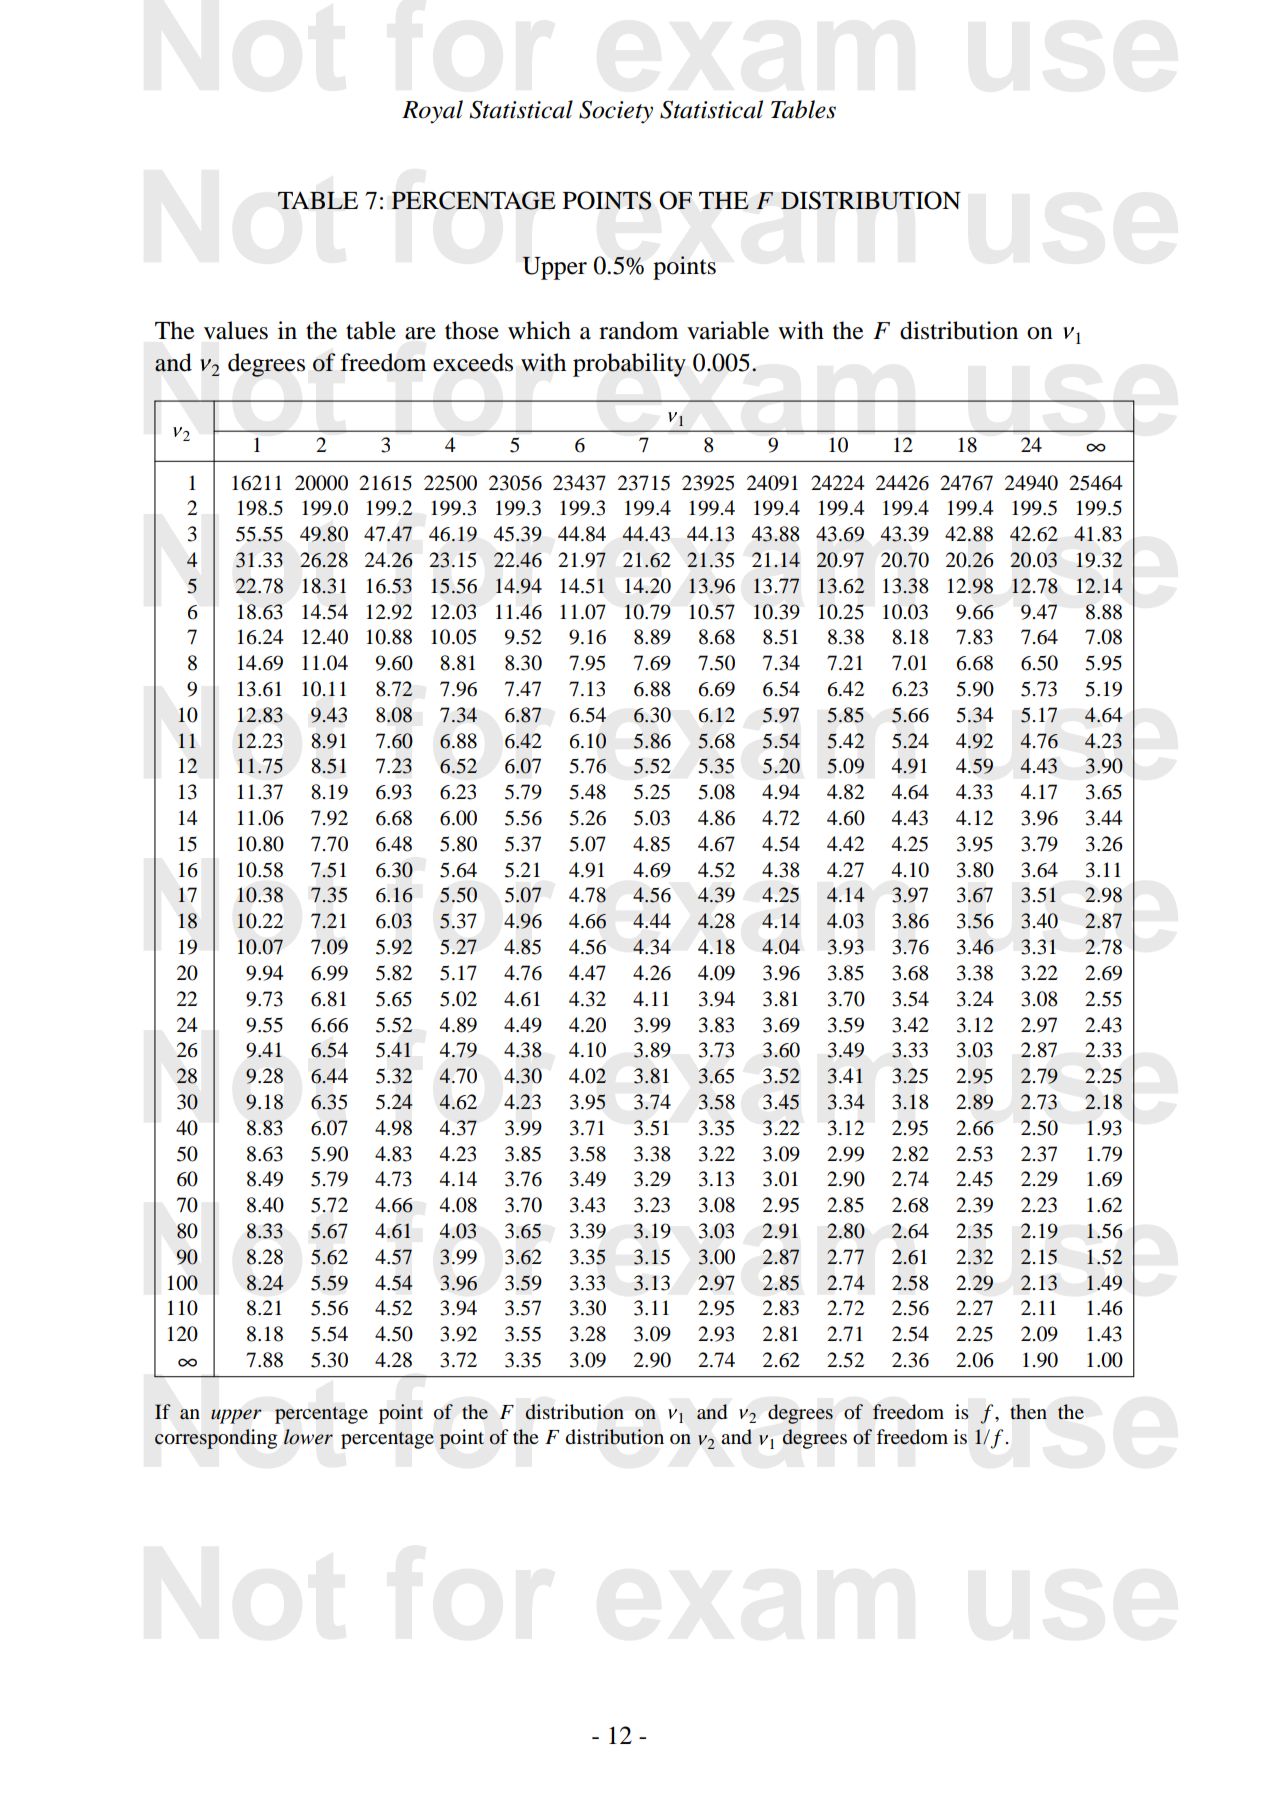 Image resolution: width=1280 pixels, height=1811 pixels. I want to click on variable, so click(728, 330).
